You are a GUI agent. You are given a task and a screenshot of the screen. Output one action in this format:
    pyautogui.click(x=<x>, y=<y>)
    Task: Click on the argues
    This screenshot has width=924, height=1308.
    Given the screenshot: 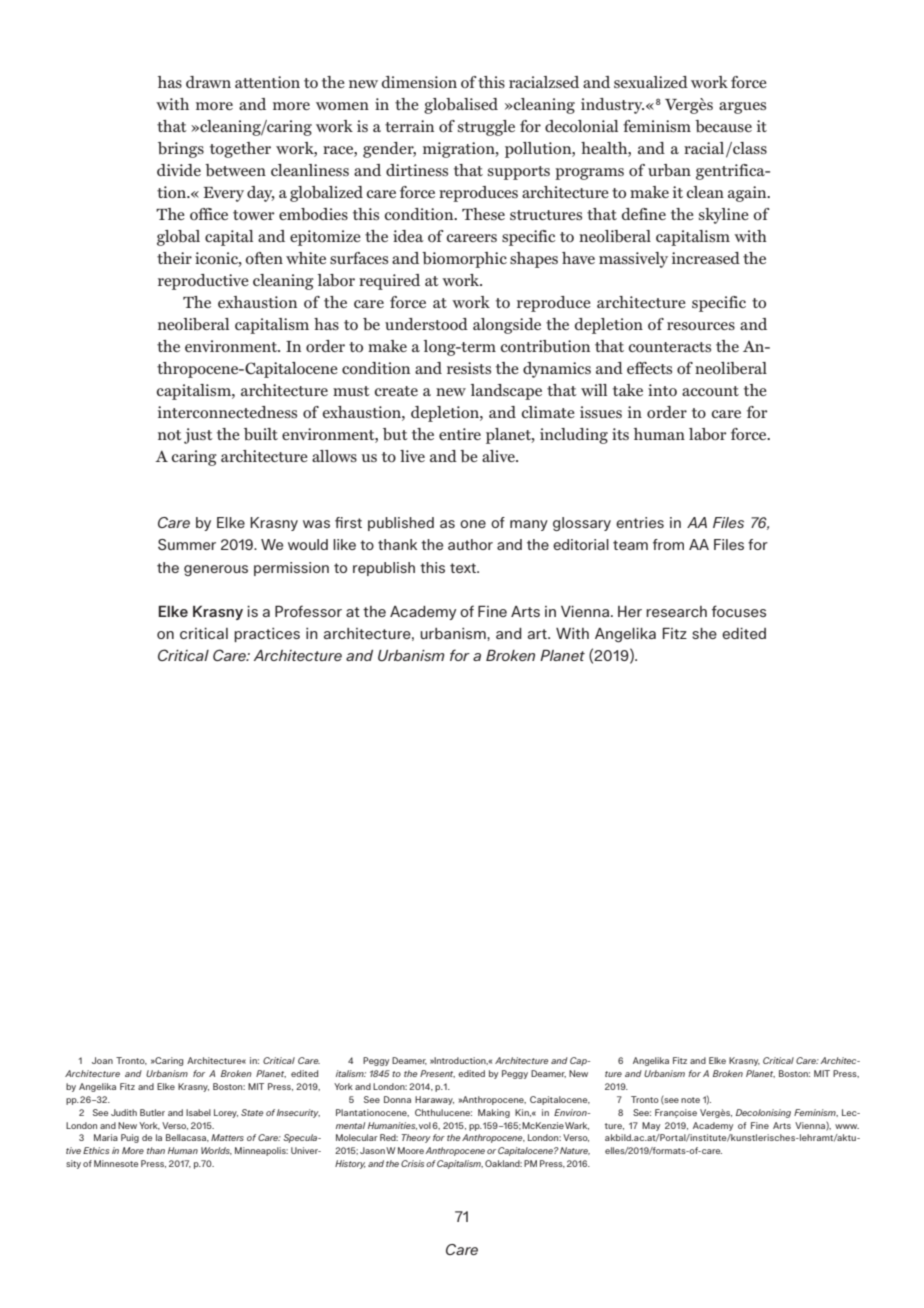 What is the action you would take?
    pyautogui.click(x=742, y=108)
